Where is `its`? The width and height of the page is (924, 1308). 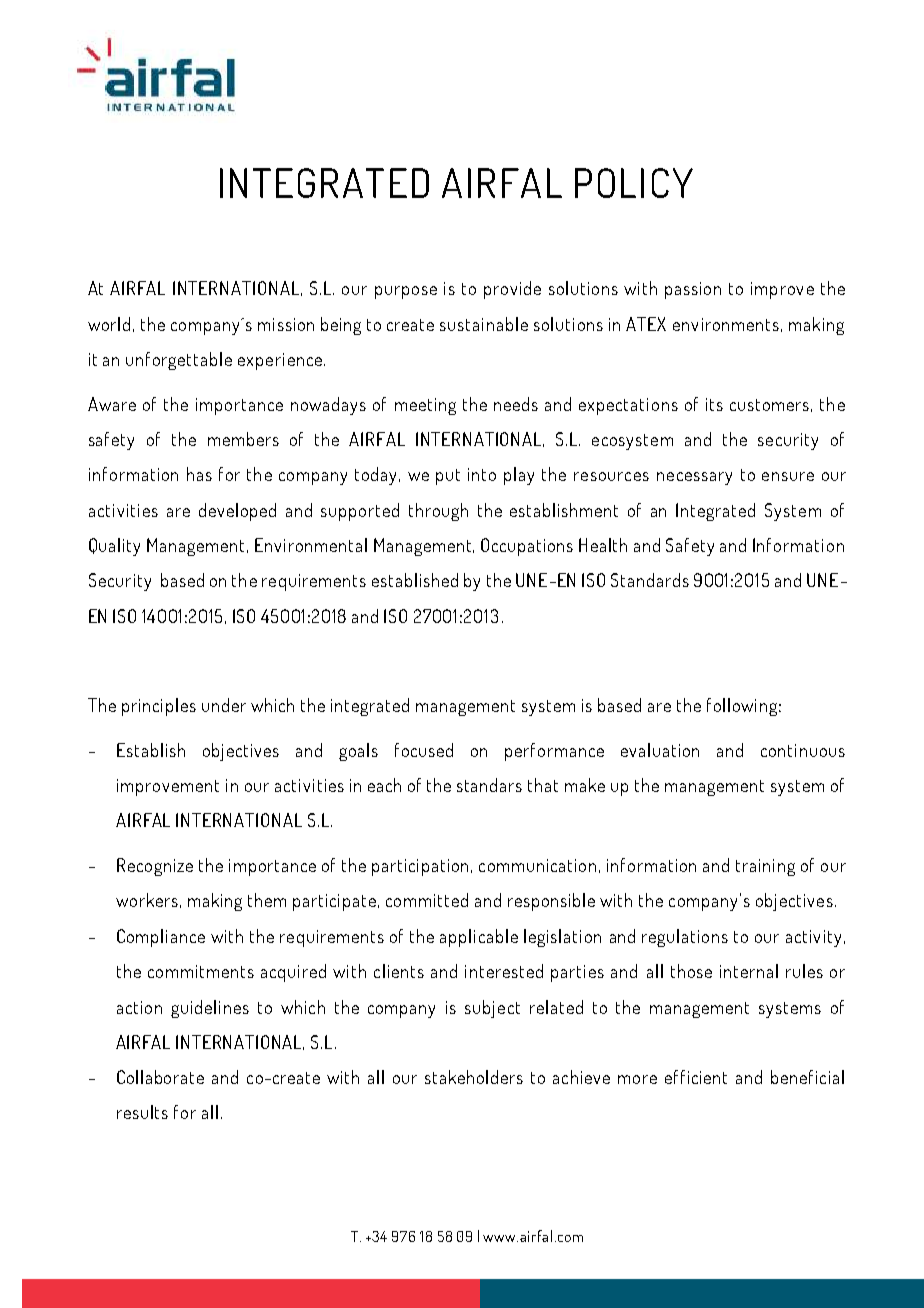 its is located at coordinates (714, 404).
